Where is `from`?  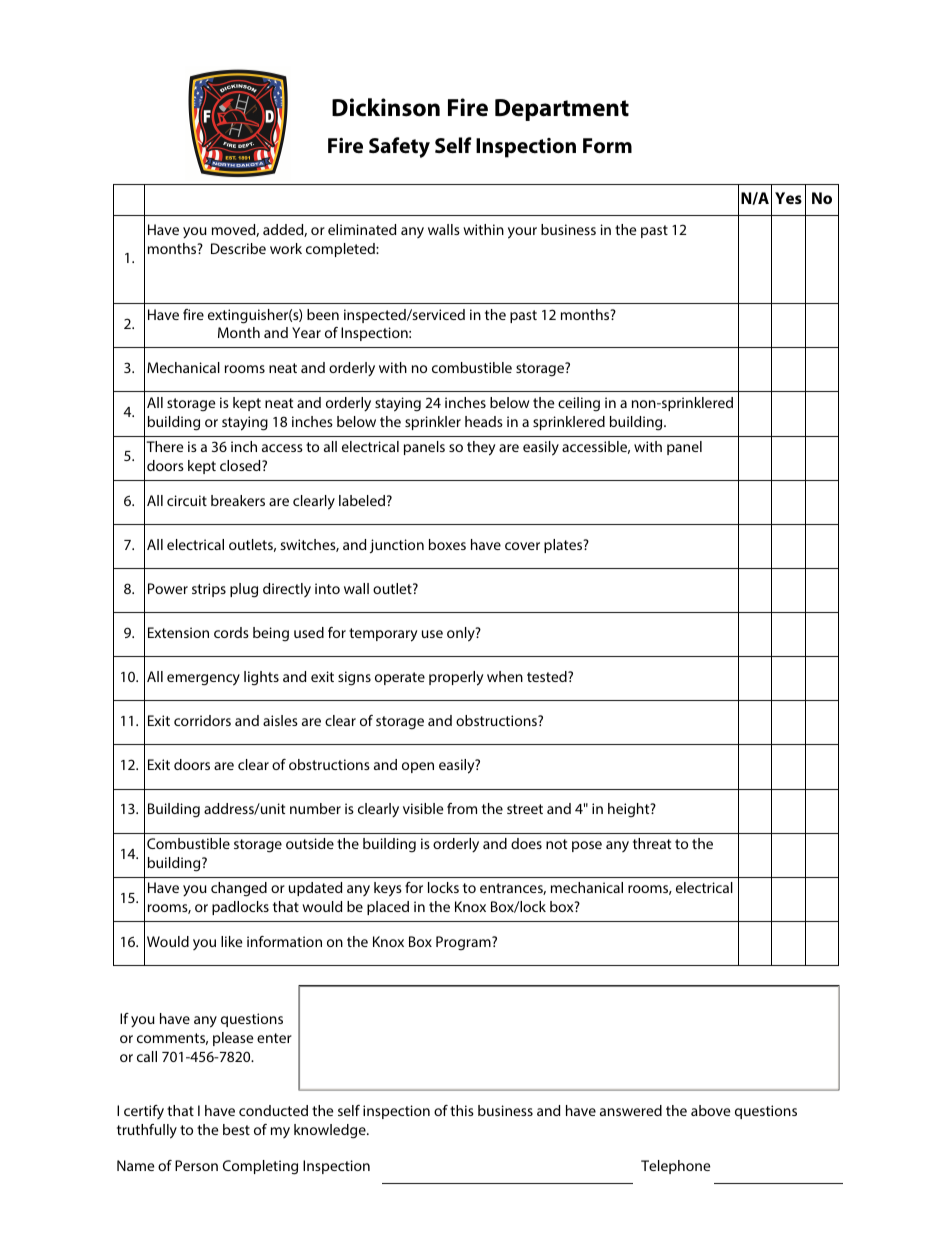 from is located at coordinates (462, 808).
